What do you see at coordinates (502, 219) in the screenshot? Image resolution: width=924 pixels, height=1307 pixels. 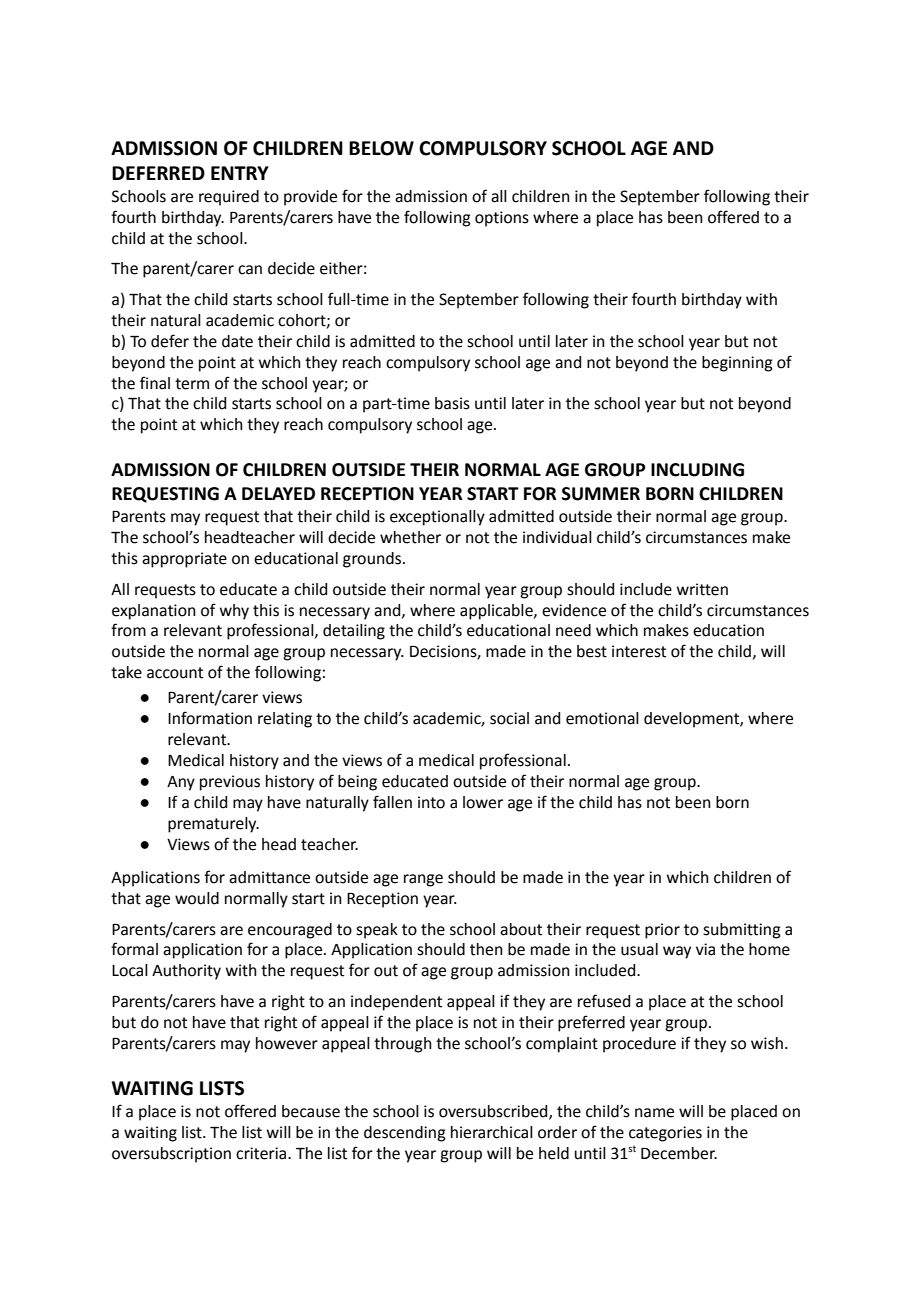 I see `options` at bounding box center [502, 219].
